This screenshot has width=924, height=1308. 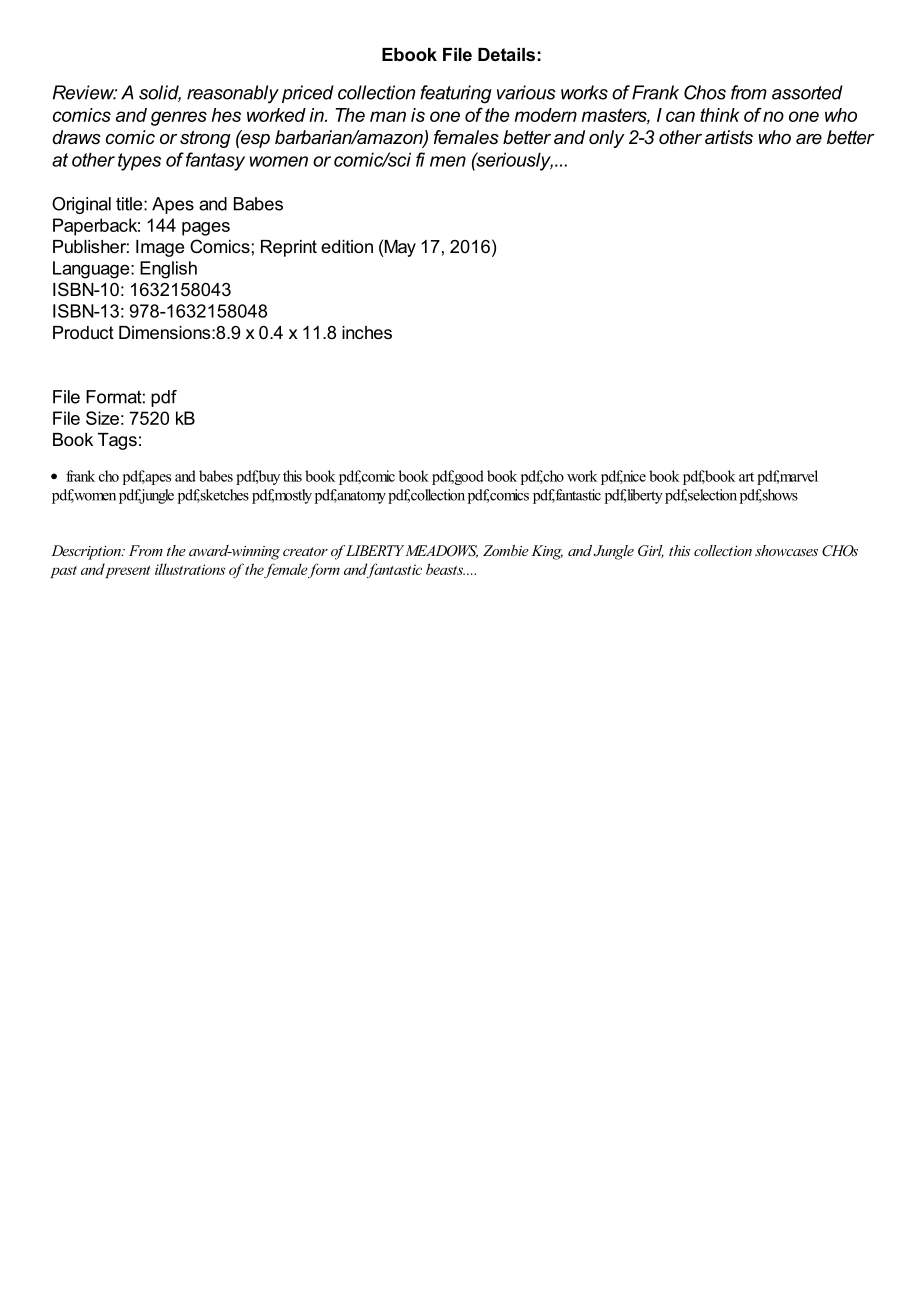 What do you see at coordinates (83, 332) in the screenshot?
I see `Product` at bounding box center [83, 332].
